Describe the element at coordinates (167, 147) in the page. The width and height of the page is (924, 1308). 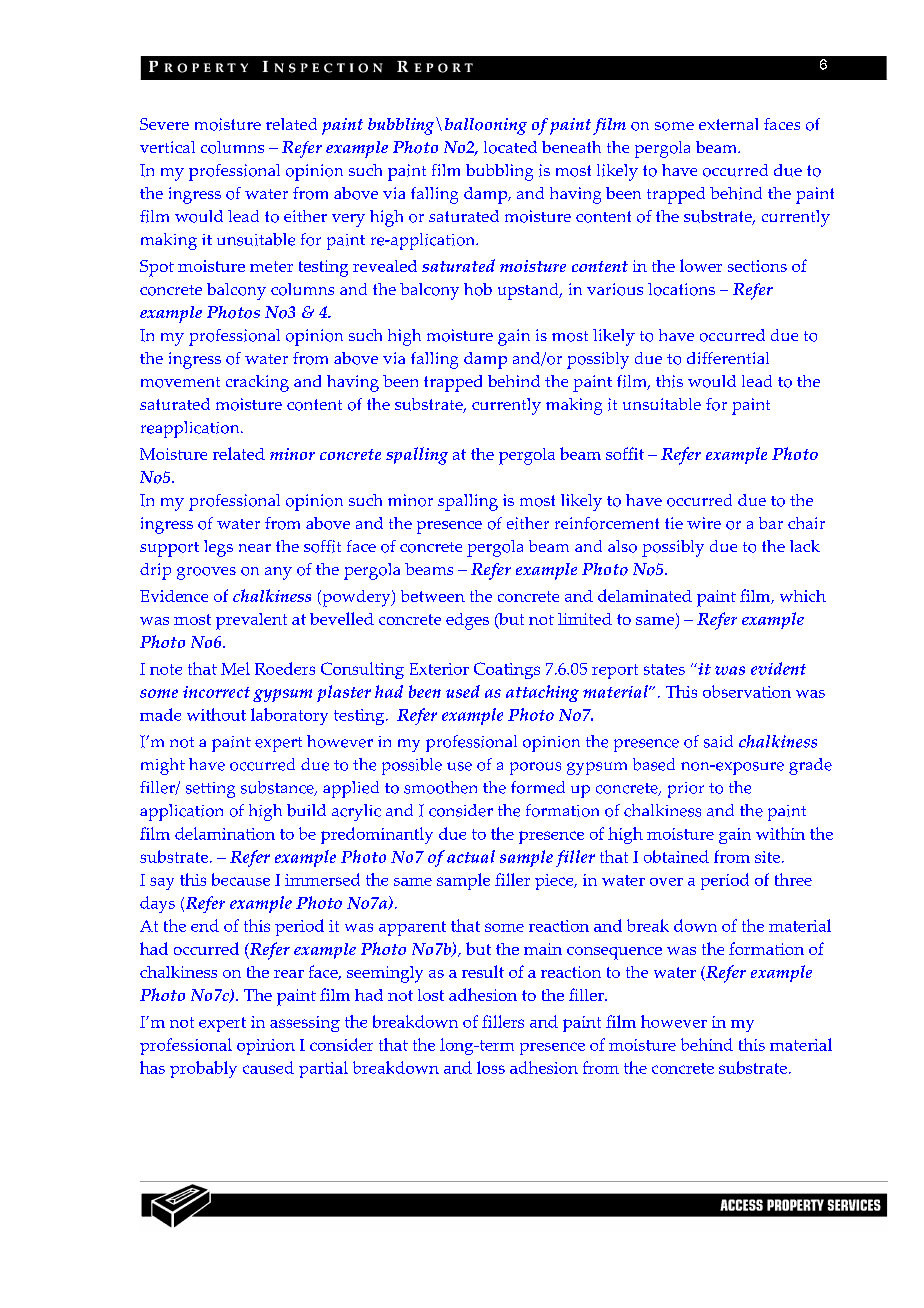
I see `vertical` at that location.
